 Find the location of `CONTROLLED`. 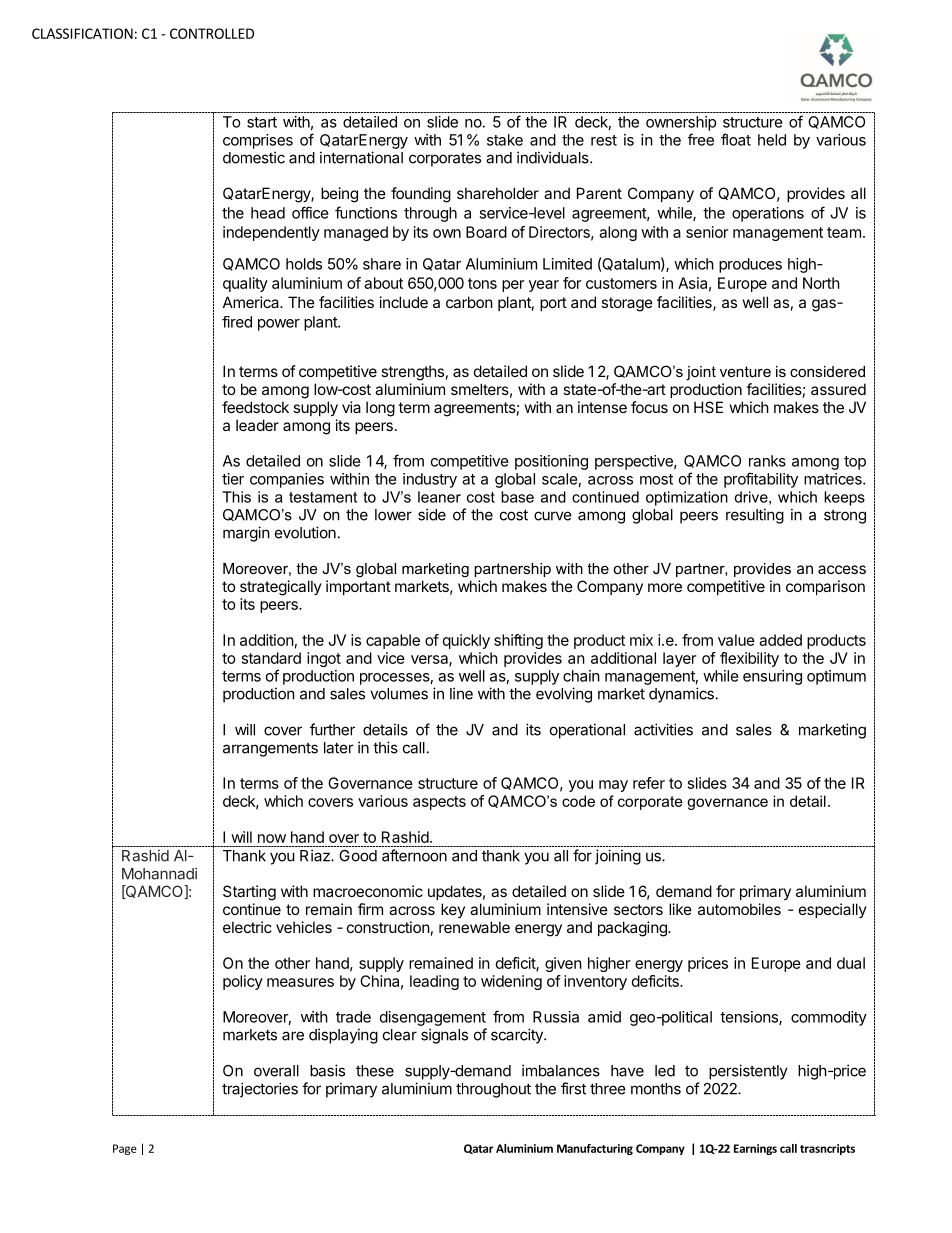

CONTROLLED is located at coordinates (212, 33).
